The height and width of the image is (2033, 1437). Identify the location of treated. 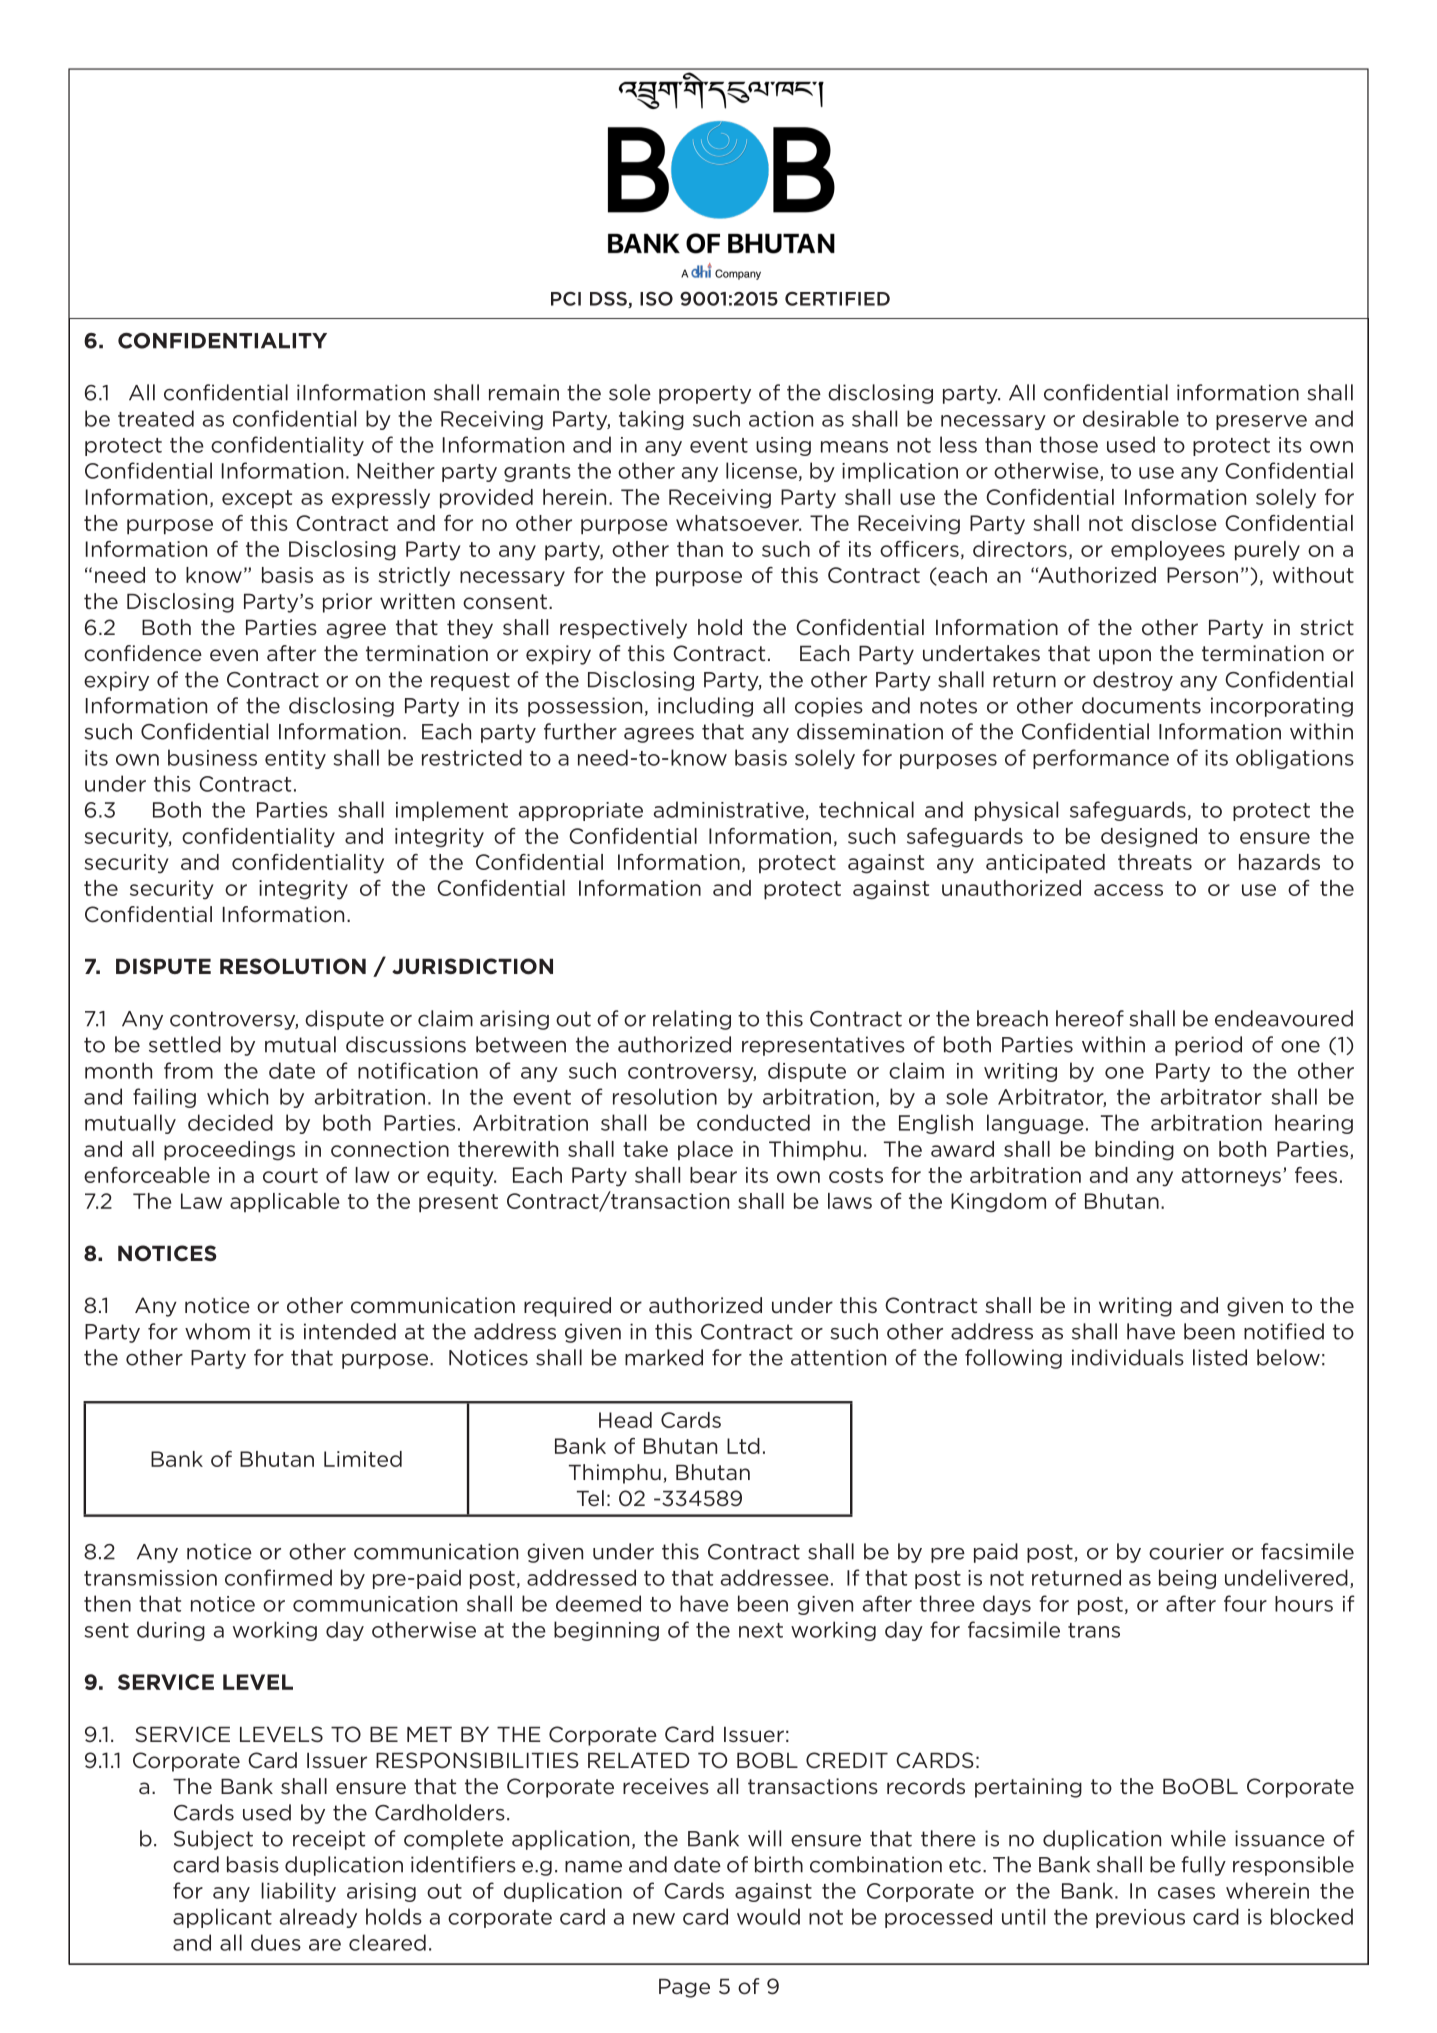
(156, 418).
